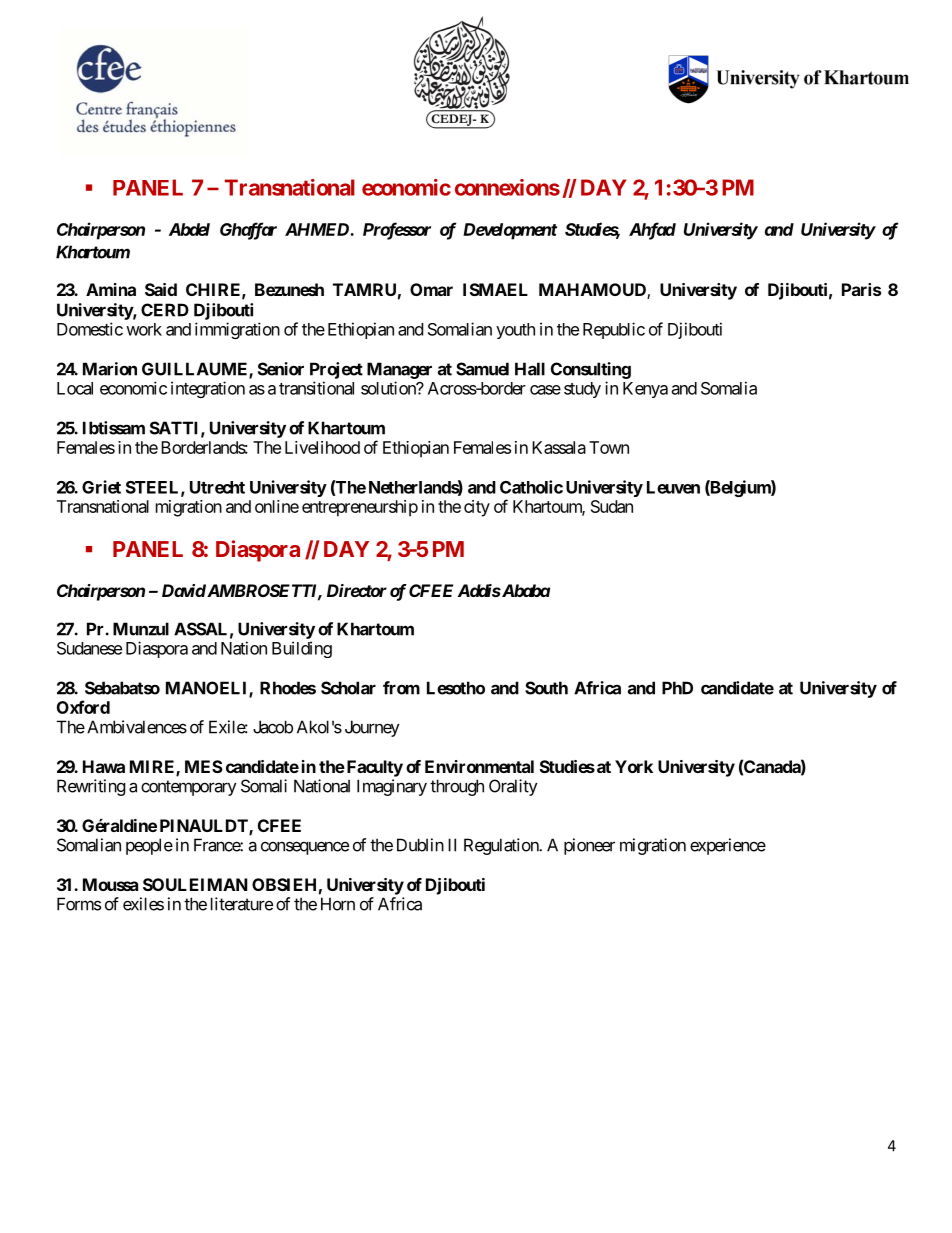  Describe the element at coordinates (477, 508) in the screenshot. I see `city` at that location.
